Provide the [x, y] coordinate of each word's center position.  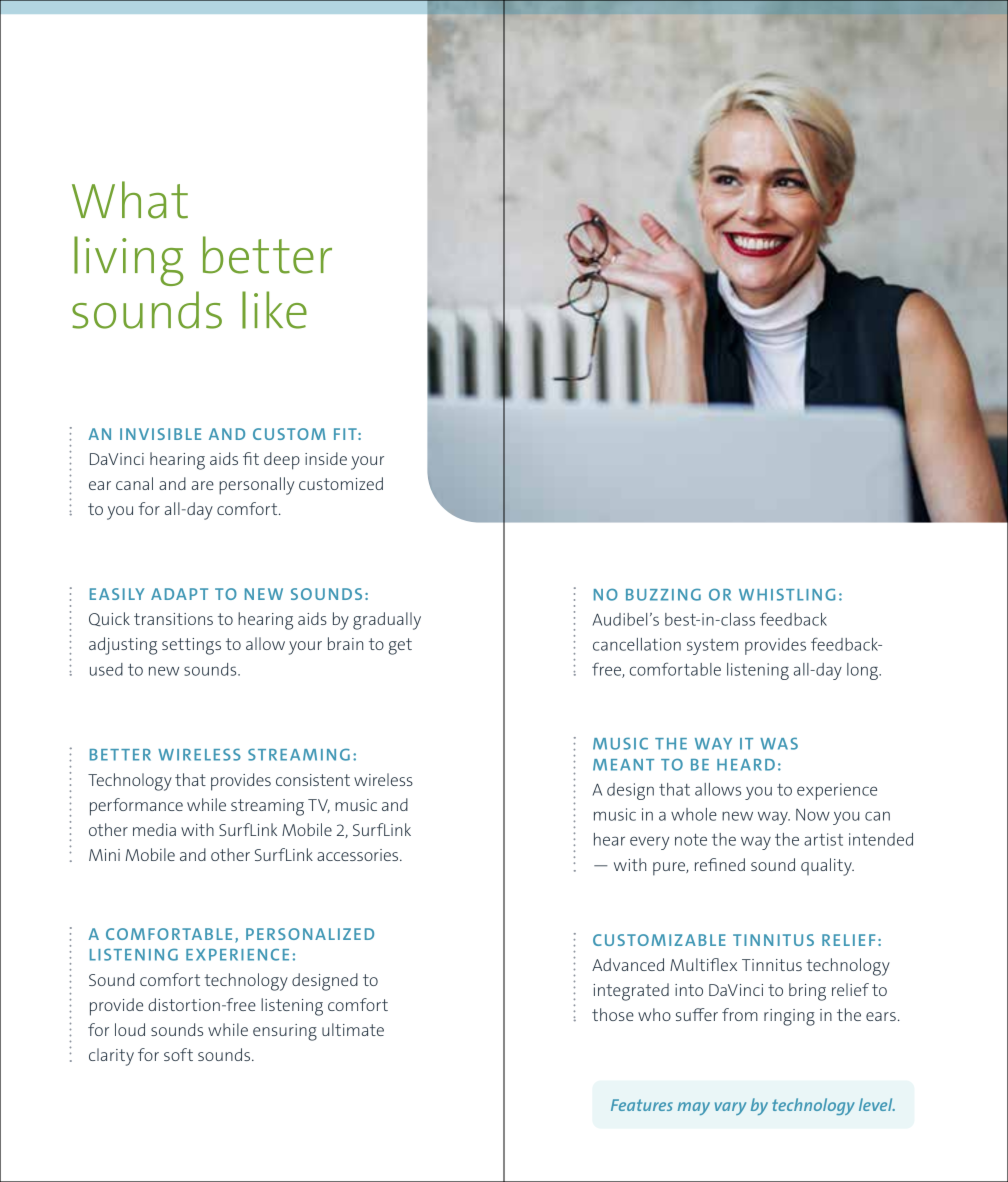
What [130, 200]
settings [191, 646]
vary [730, 1108]
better [267, 255]
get [400, 646]
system [712, 647]
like [274, 310]
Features [642, 1105]
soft [178, 1054]
